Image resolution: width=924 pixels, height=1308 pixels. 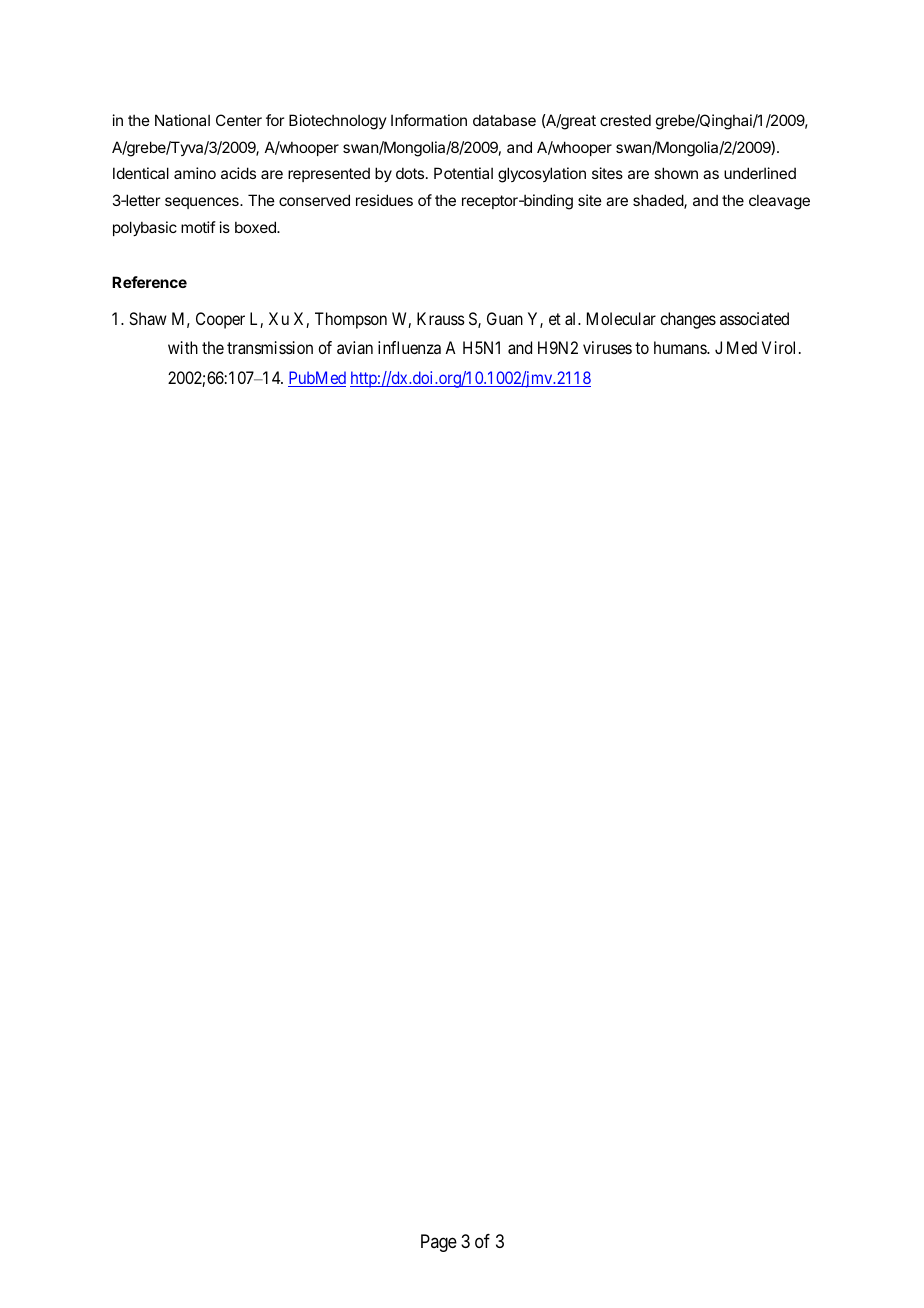 I want to click on with, so click(x=183, y=347).
